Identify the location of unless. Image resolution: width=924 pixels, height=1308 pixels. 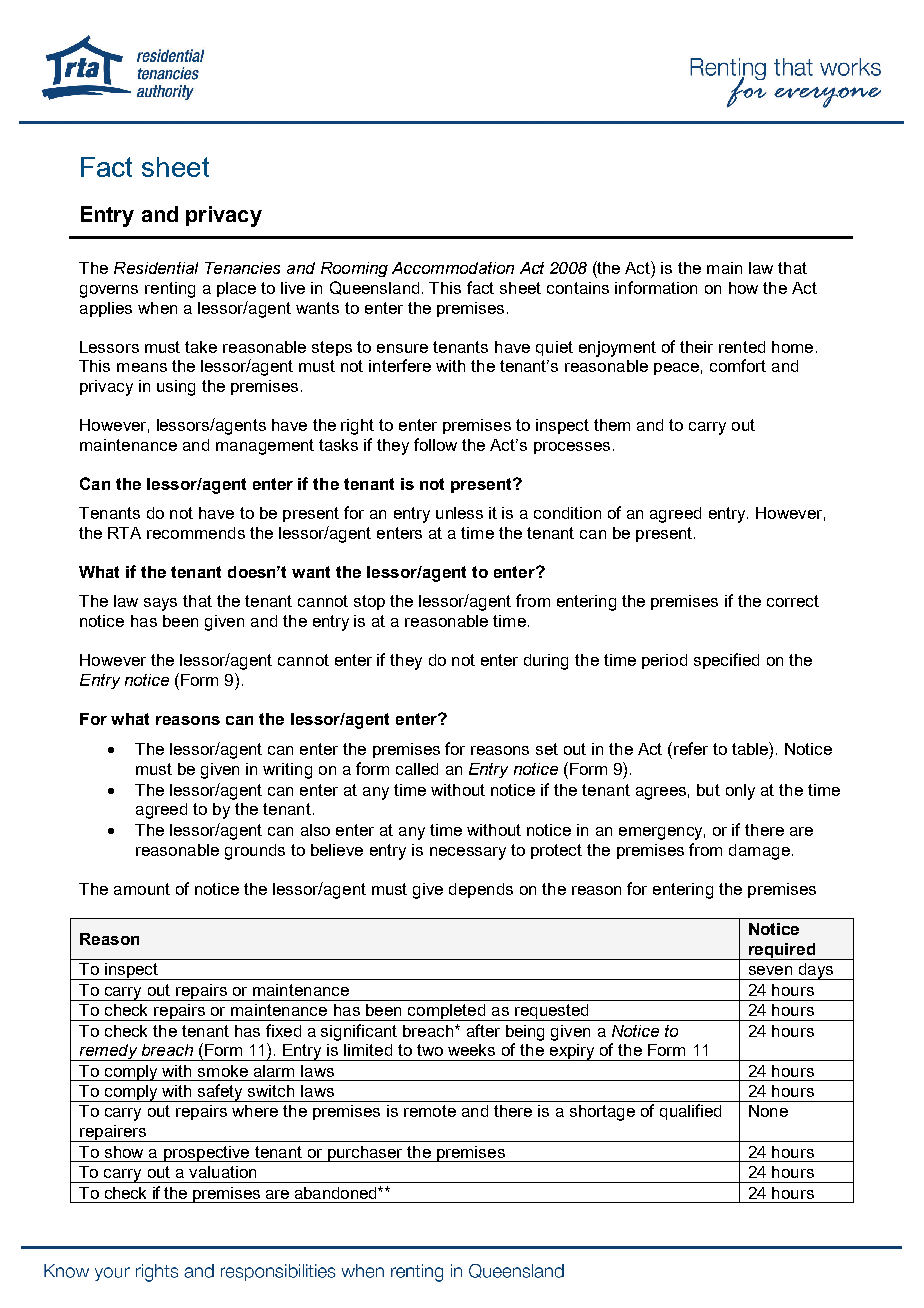
(459, 513).
